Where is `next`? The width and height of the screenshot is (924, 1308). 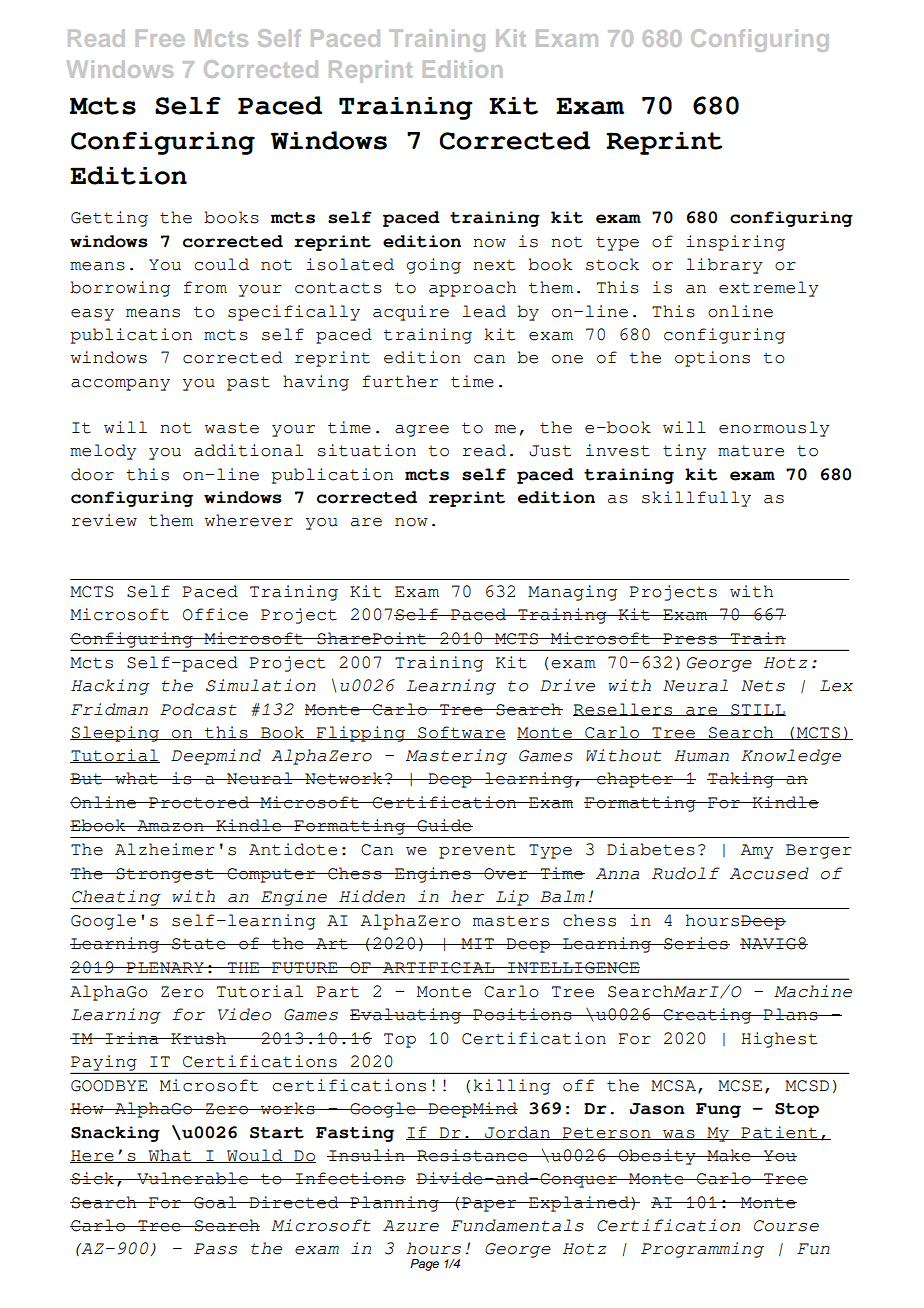
next is located at coordinates (494, 265).
